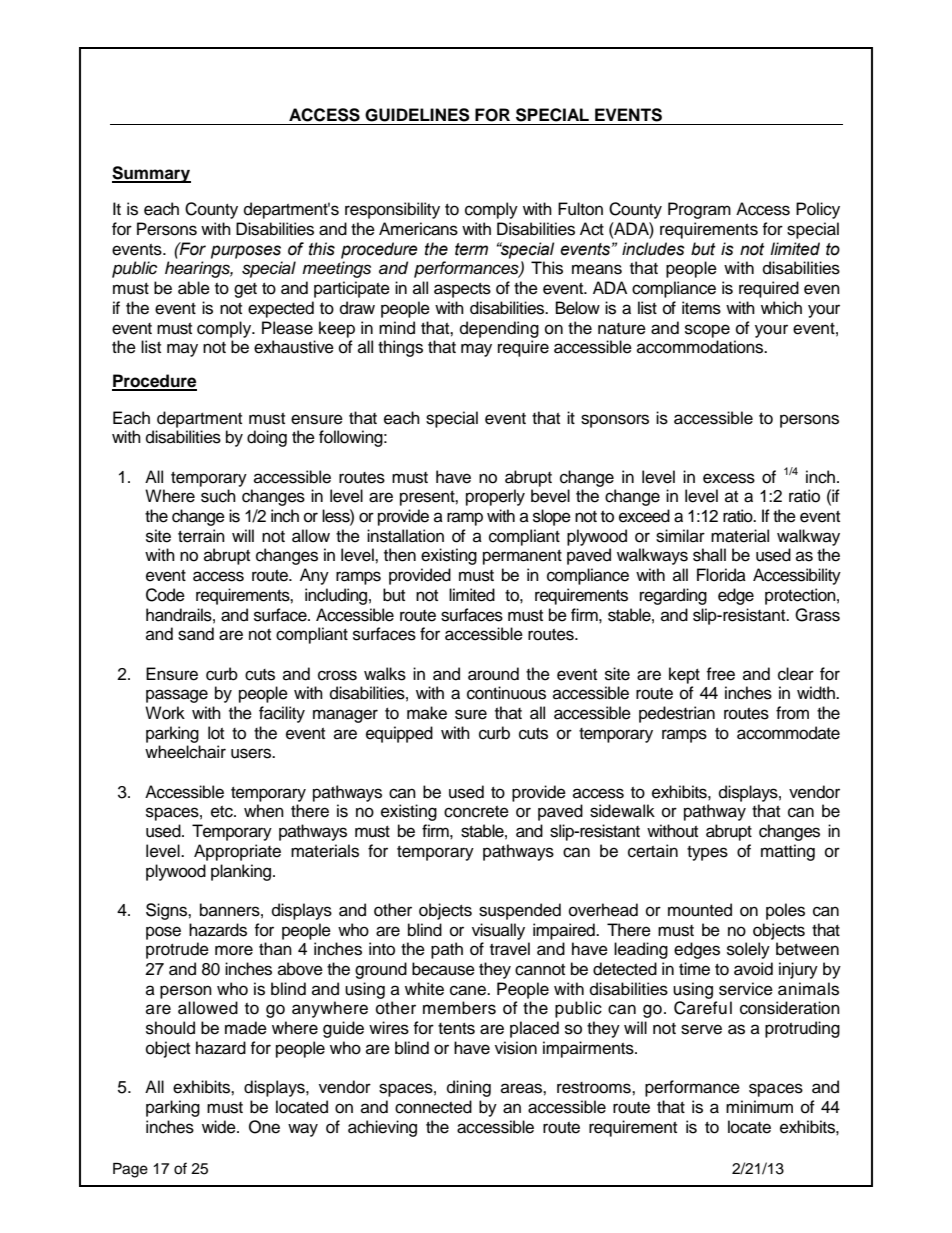 This screenshot has height=1233, width=952. What do you see at coordinates (218, 496) in the screenshot?
I see `such` at bounding box center [218, 496].
